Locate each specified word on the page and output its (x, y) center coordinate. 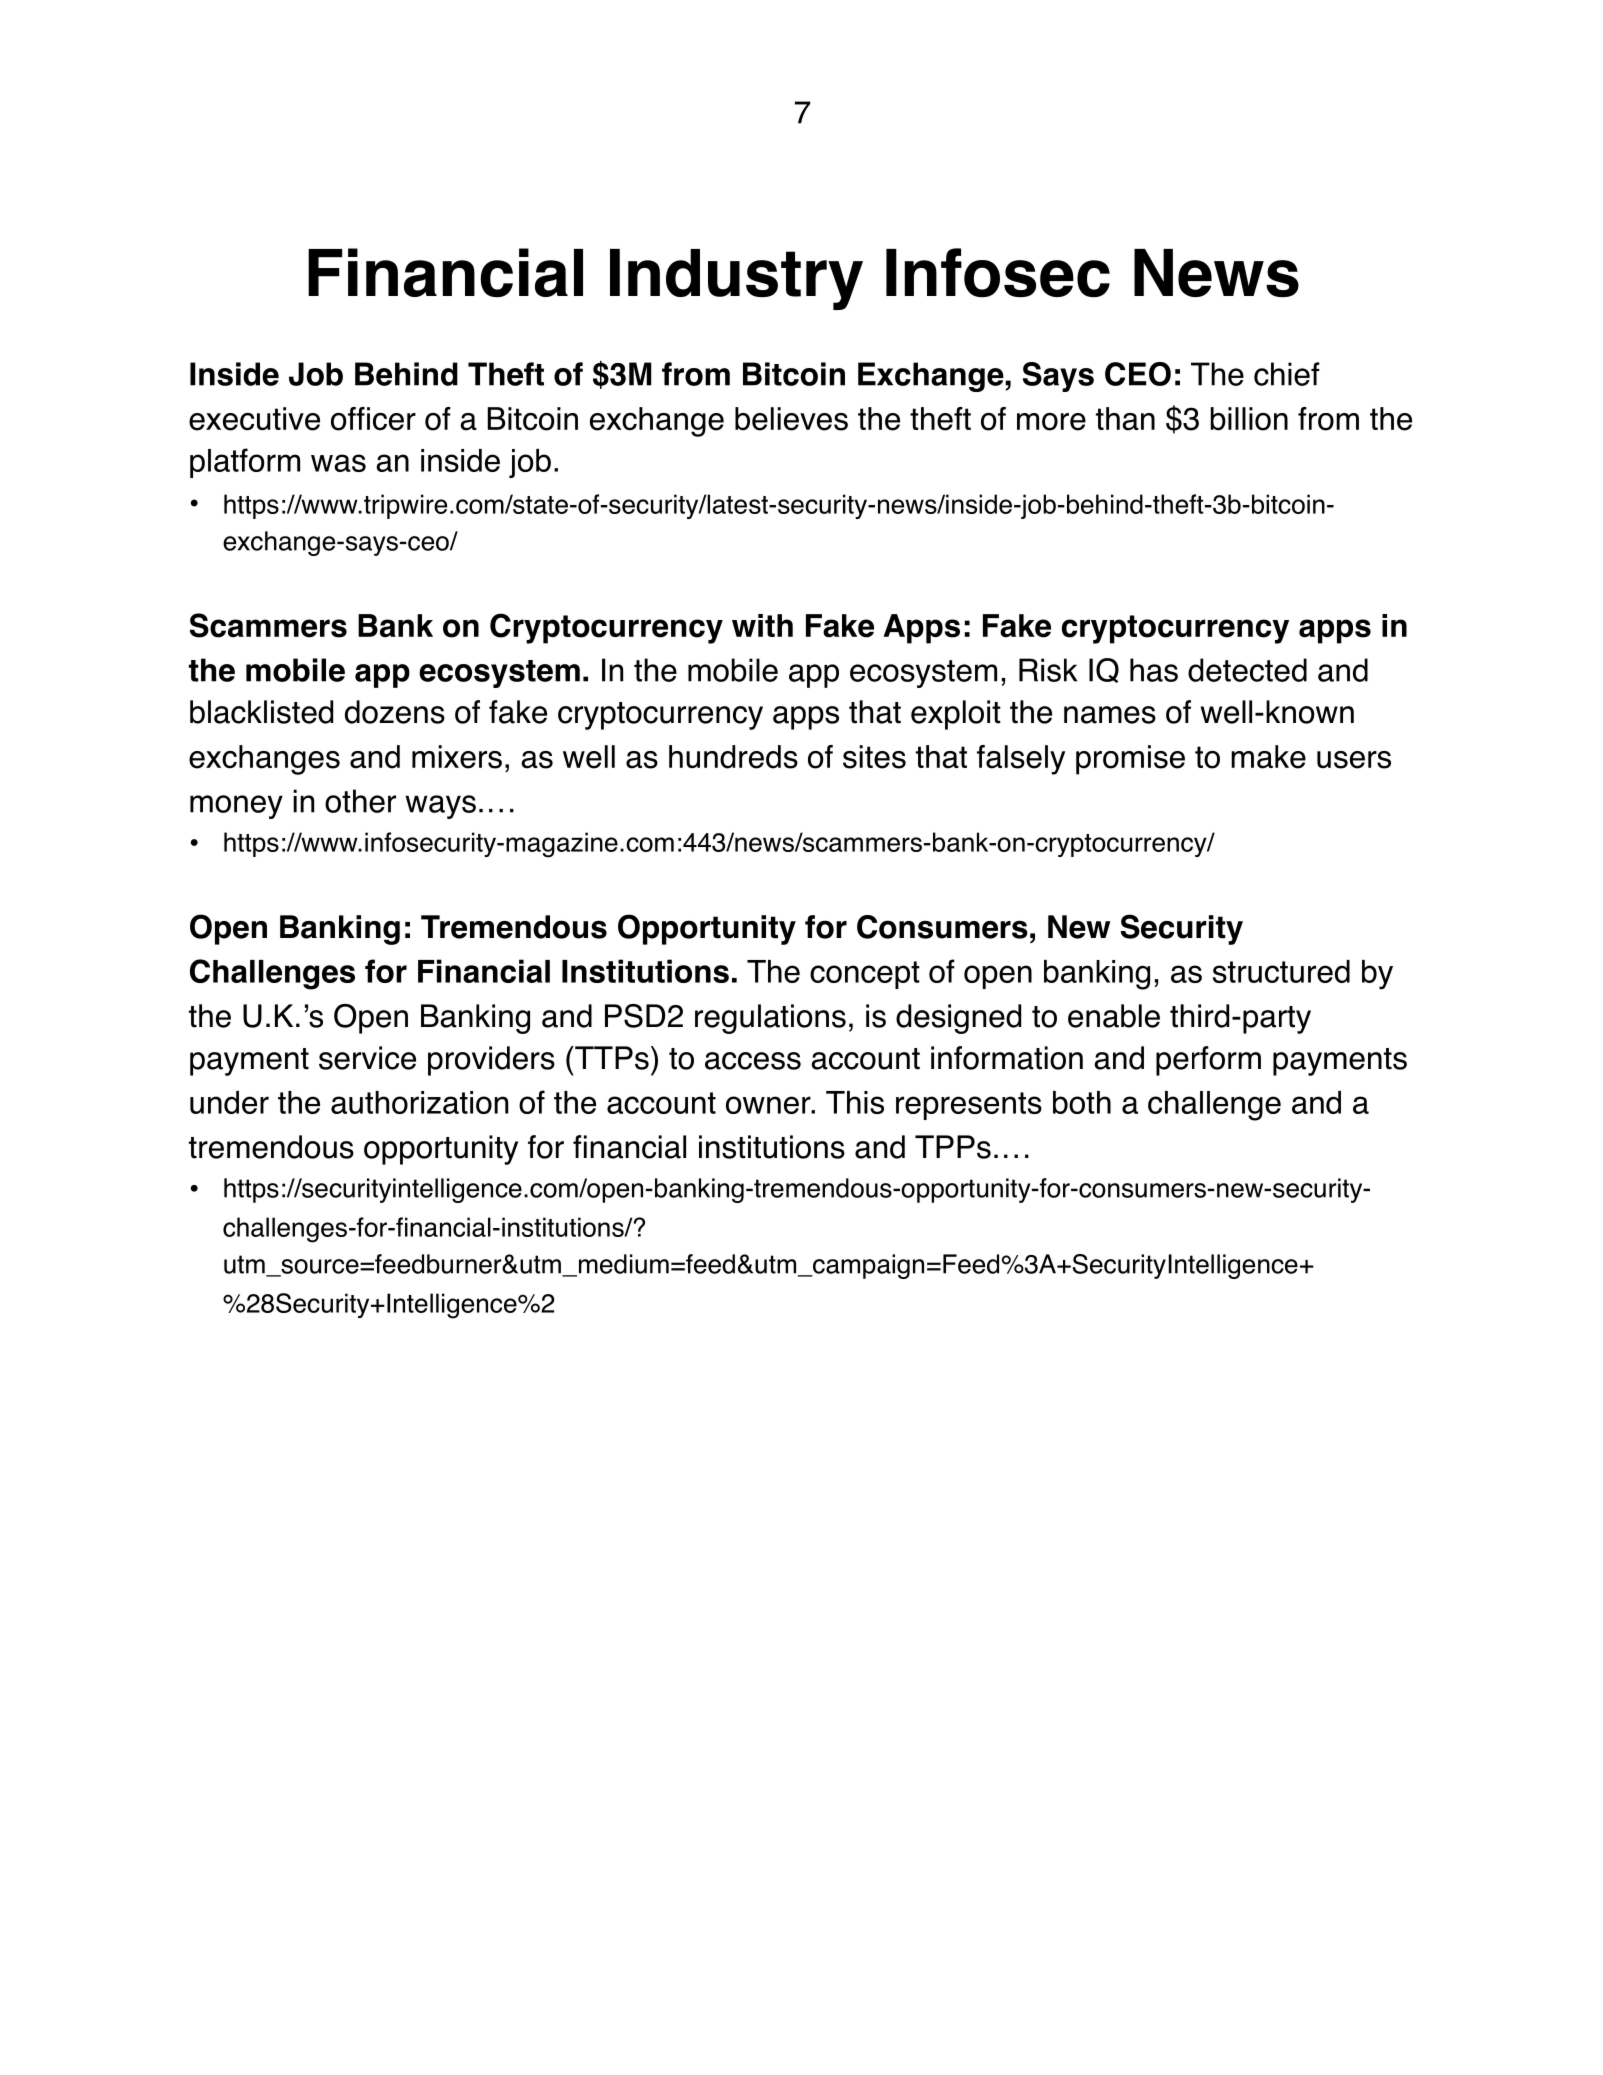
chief (1287, 374)
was (338, 463)
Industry (736, 279)
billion (1249, 419)
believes (791, 419)
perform (1208, 1061)
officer (373, 419)
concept (865, 975)
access (753, 1061)
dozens (395, 712)
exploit (956, 715)
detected (1247, 670)
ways (440, 807)
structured (1281, 971)
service (367, 1058)
